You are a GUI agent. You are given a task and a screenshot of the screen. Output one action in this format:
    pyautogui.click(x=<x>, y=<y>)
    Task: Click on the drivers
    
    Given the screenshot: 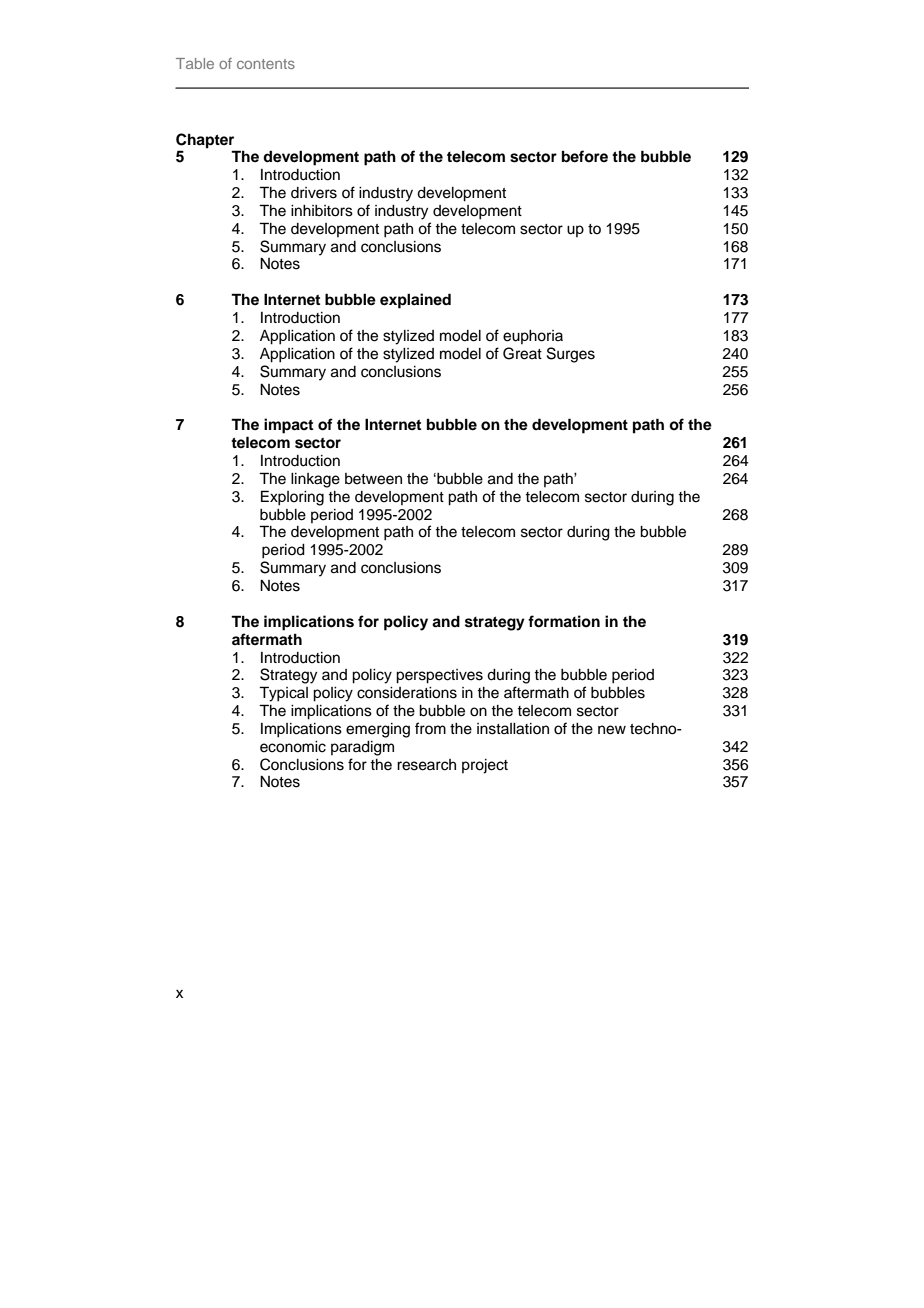 What is the action you would take?
    pyautogui.click(x=314, y=193)
